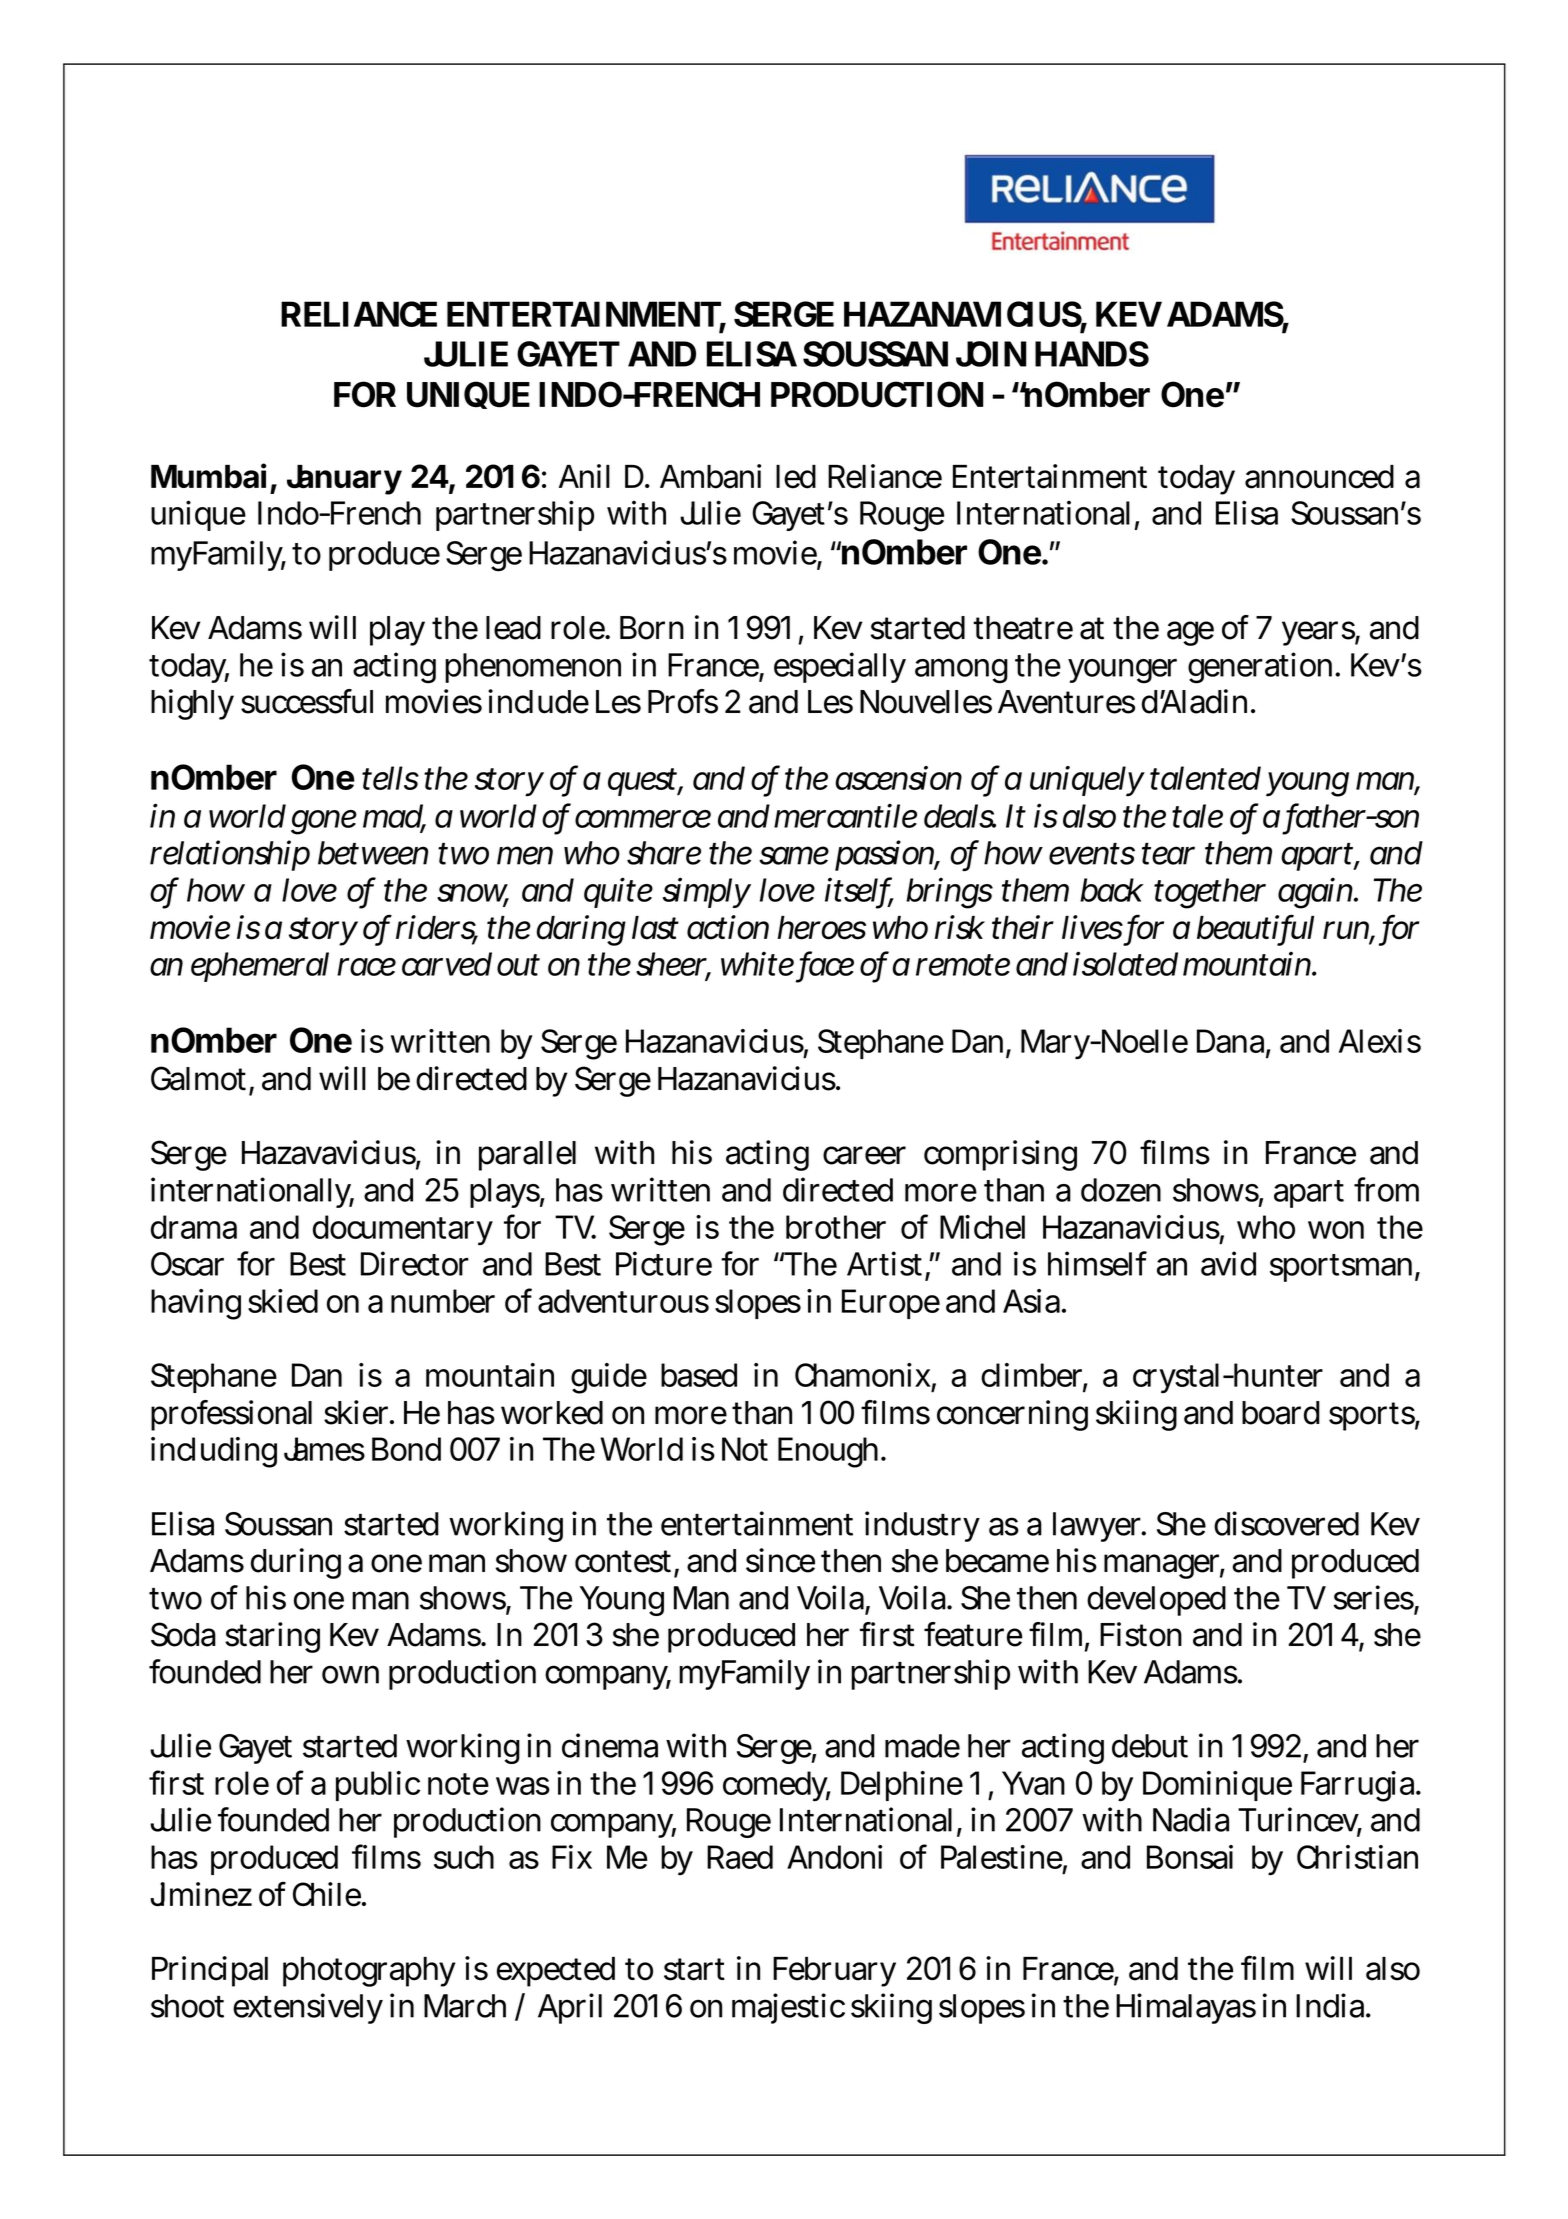  What do you see at coordinates (796, 477) in the screenshot?
I see `led` at bounding box center [796, 477].
